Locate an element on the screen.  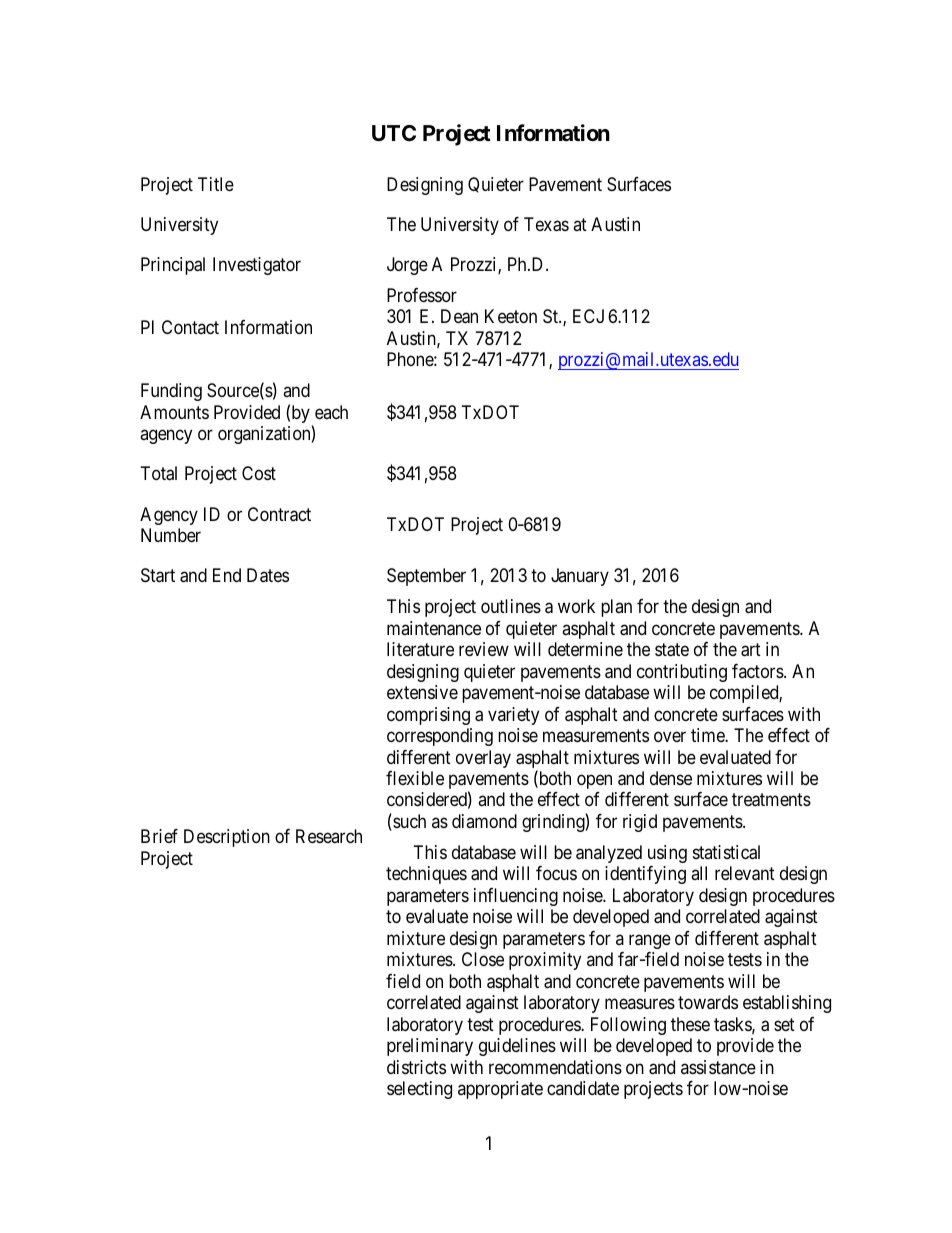
ECJ is located at coordinates (588, 316).
